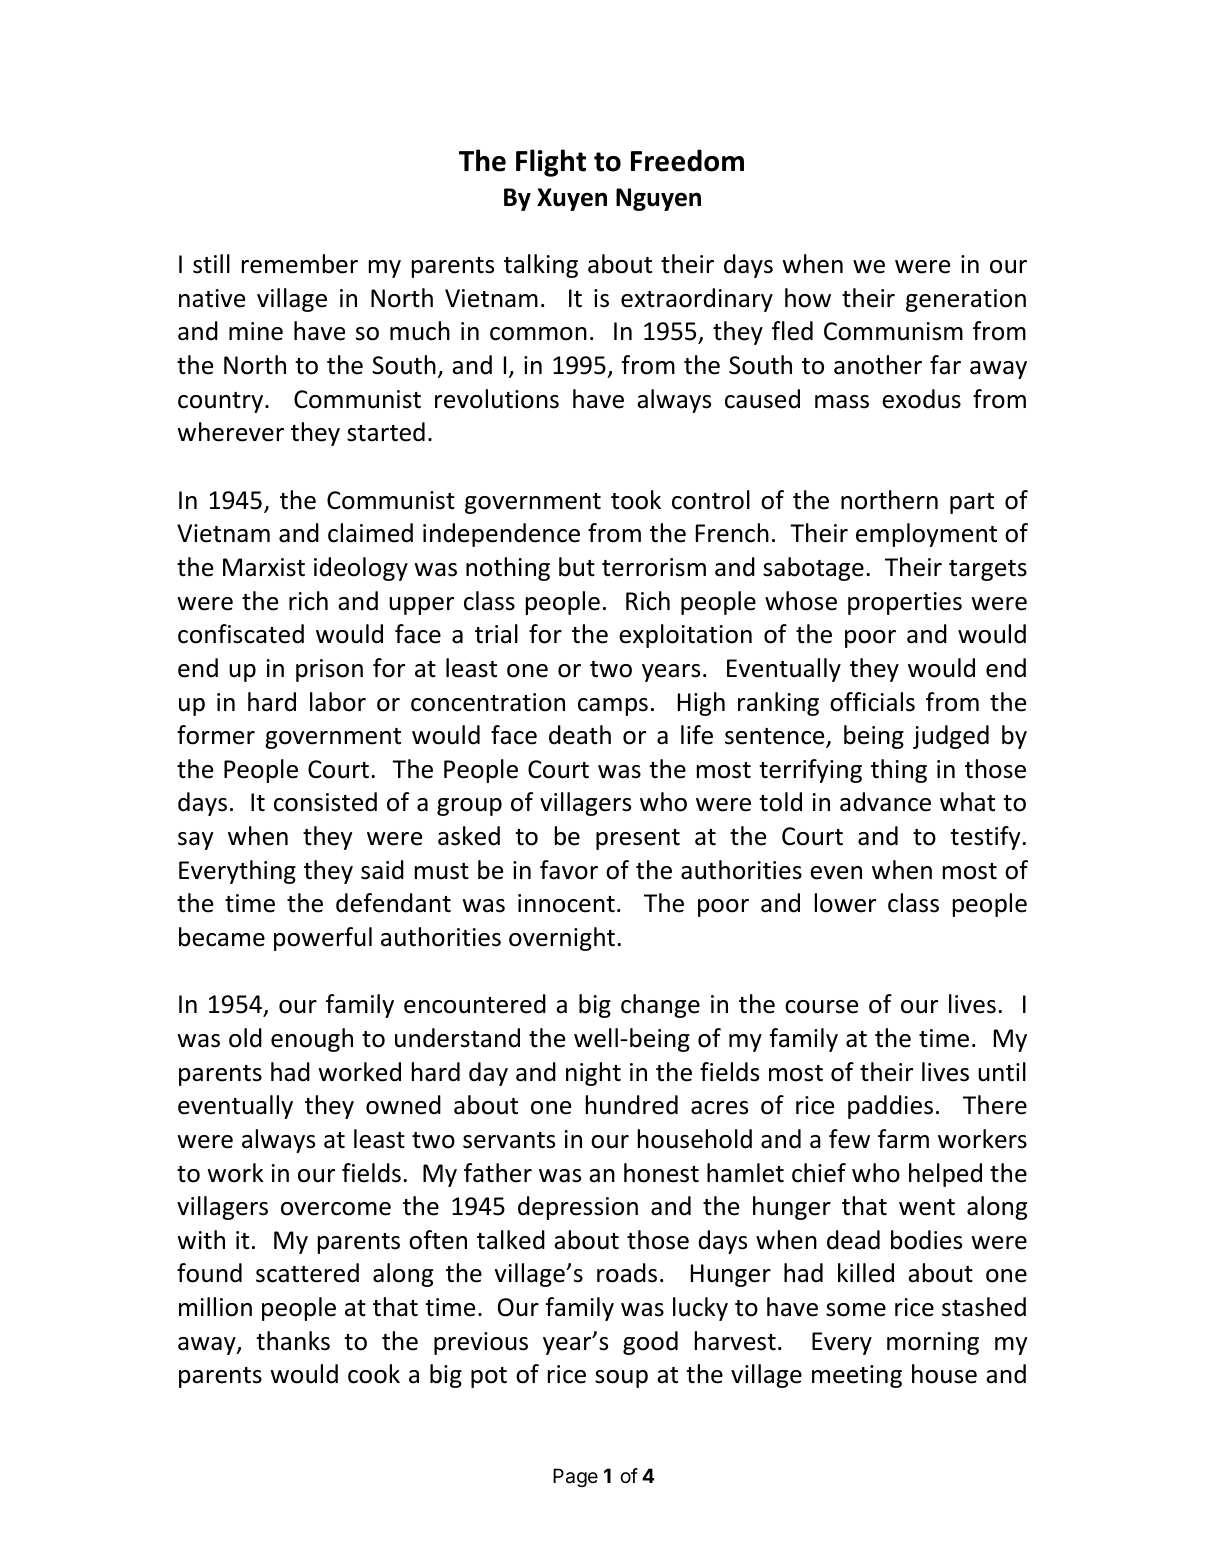 The width and height of the screenshot is (1205, 1559). I want to click on Nguyen, so click(658, 199).
